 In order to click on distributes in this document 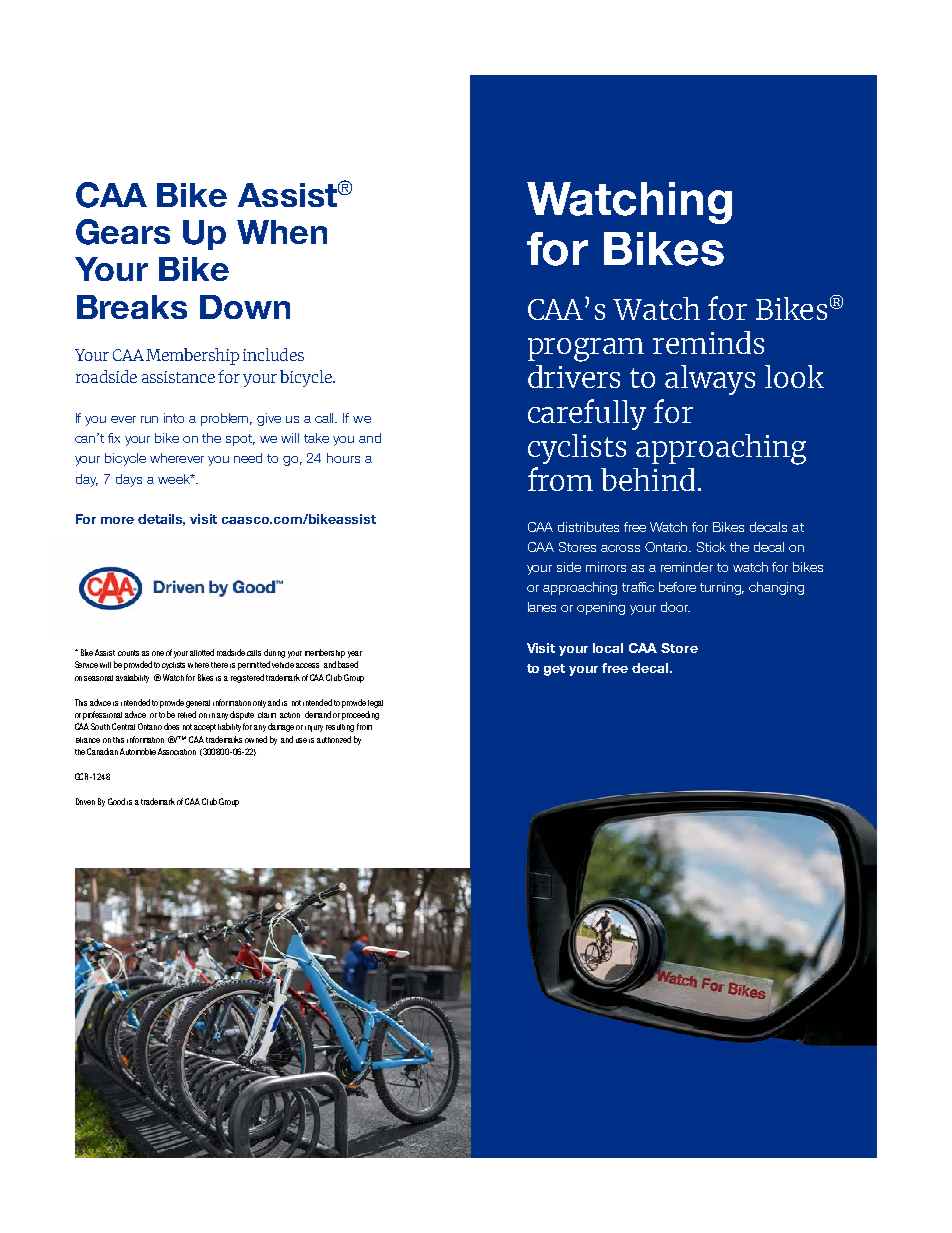, I will do `click(588, 527)`.
